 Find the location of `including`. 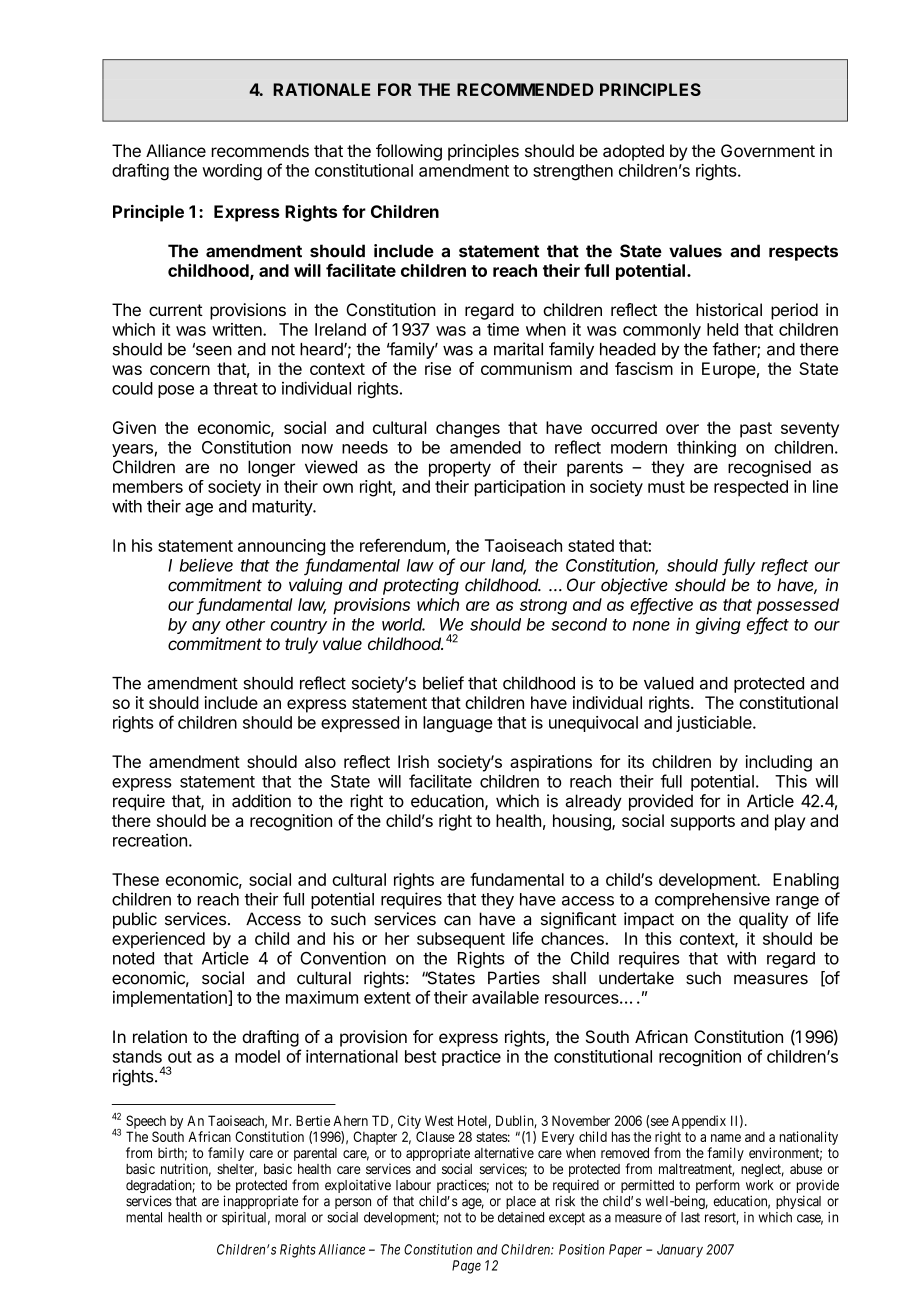

including is located at coordinates (779, 763).
